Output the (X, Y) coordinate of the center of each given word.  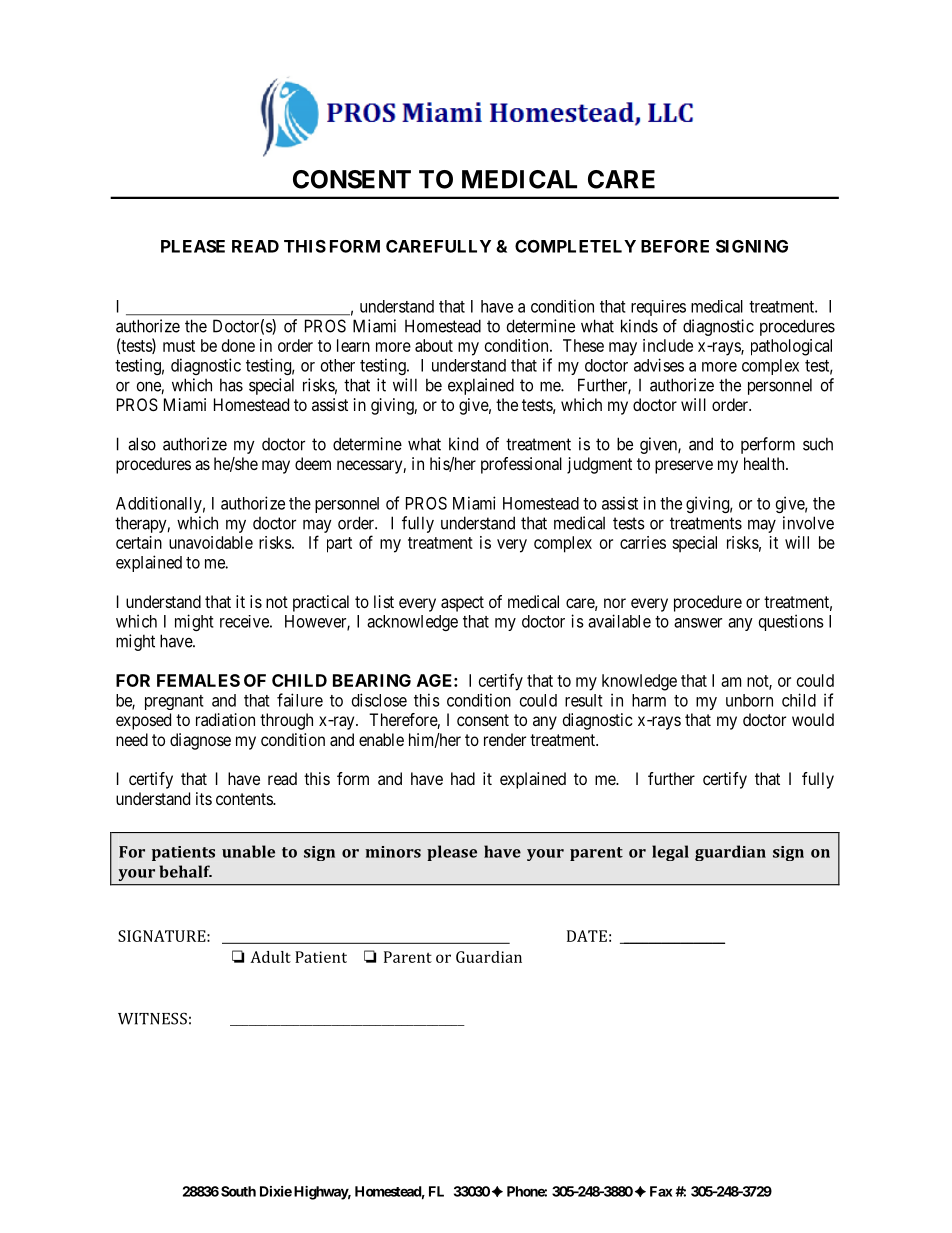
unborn (749, 700)
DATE (587, 936)
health (765, 463)
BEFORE (675, 246)
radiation (225, 719)
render (505, 739)
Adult (270, 957)
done (238, 345)
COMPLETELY (575, 246)
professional (521, 465)
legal (670, 853)
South (238, 1191)
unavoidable (211, 542)
